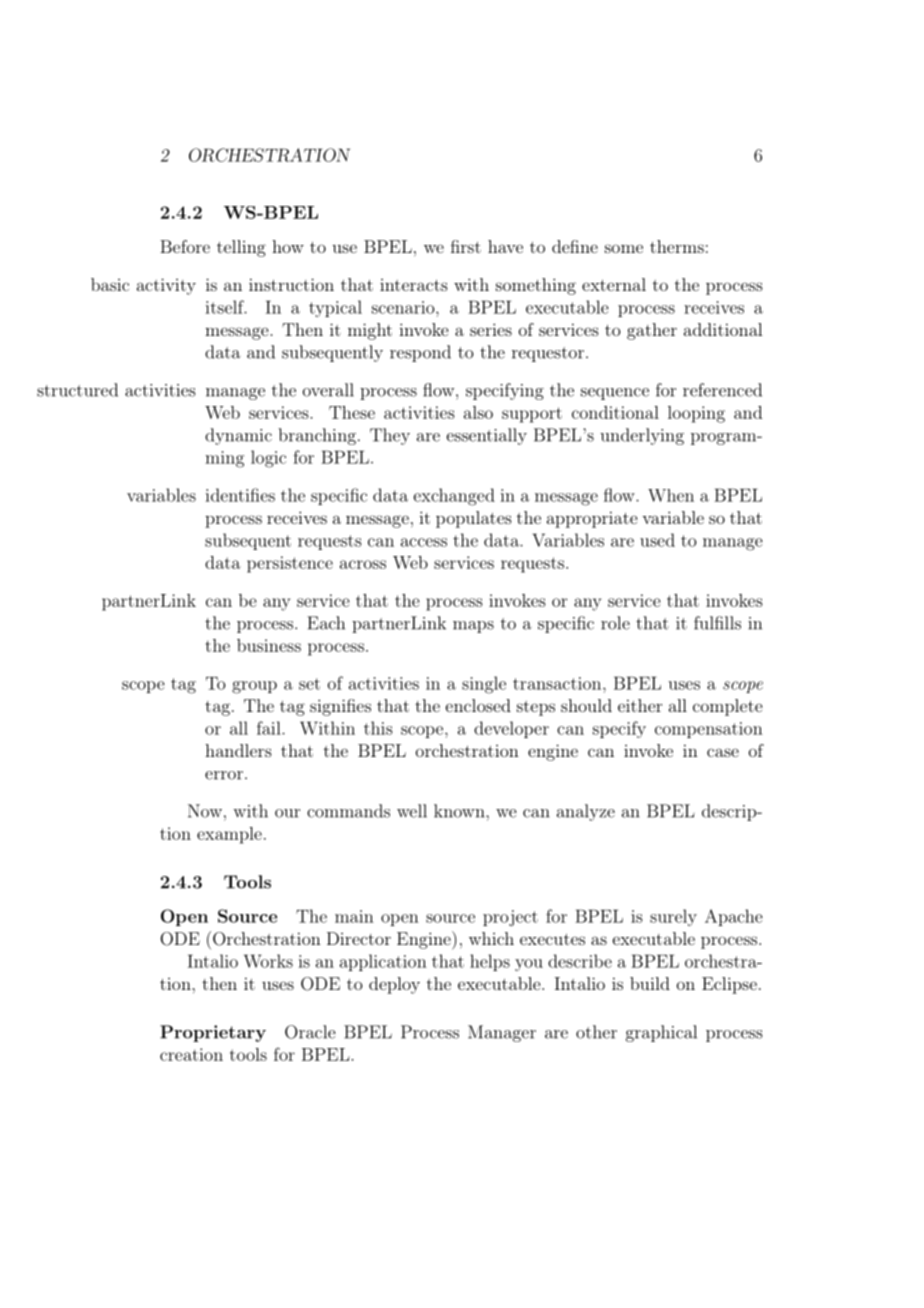  What do you see at coordinates (390, 436) in the screenshot?
I see `They` at bounding box center [390, 436].
